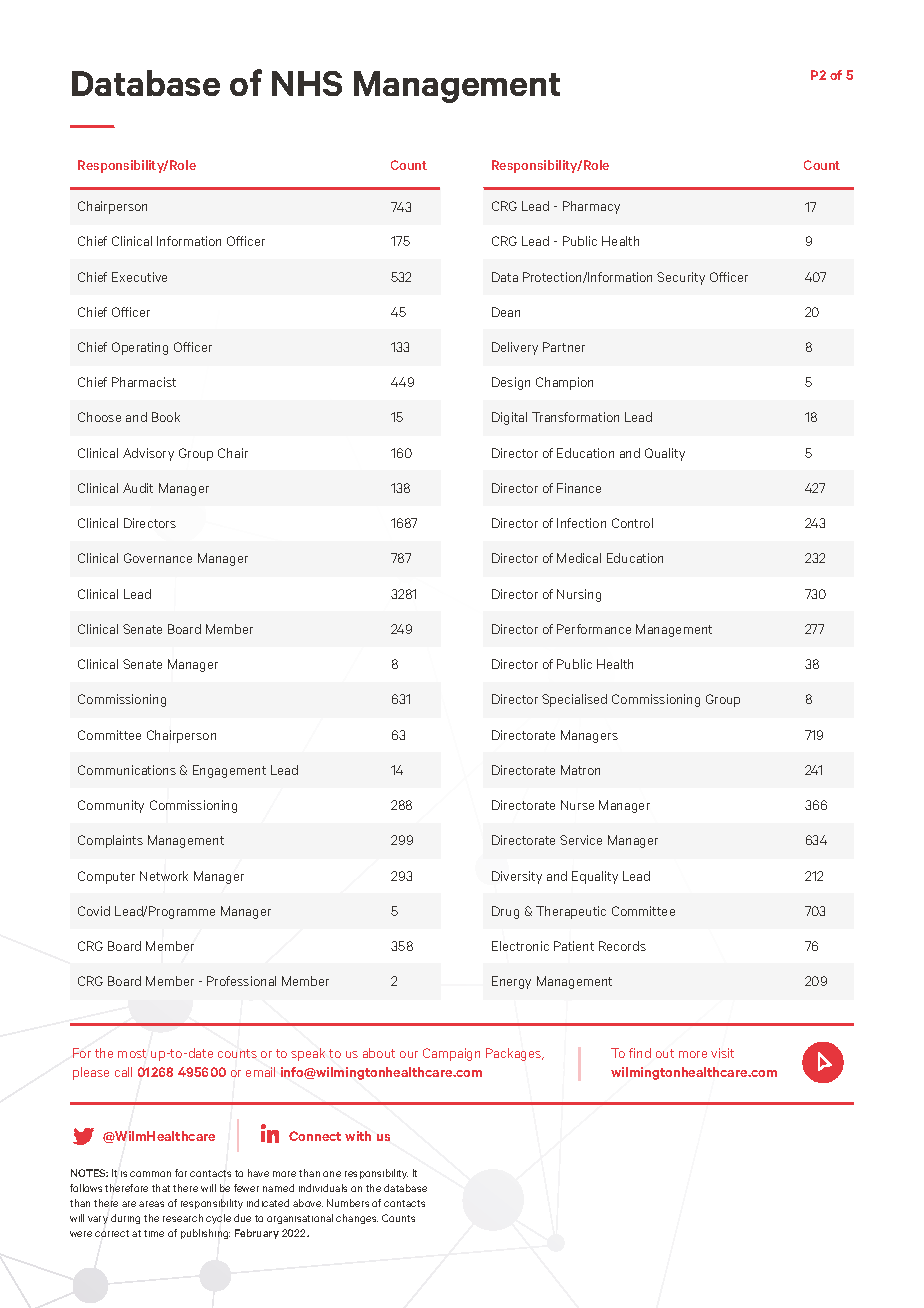 This screenshot has width=924, height=1308. I want to click on Pharmacy, so click(591, 207).
